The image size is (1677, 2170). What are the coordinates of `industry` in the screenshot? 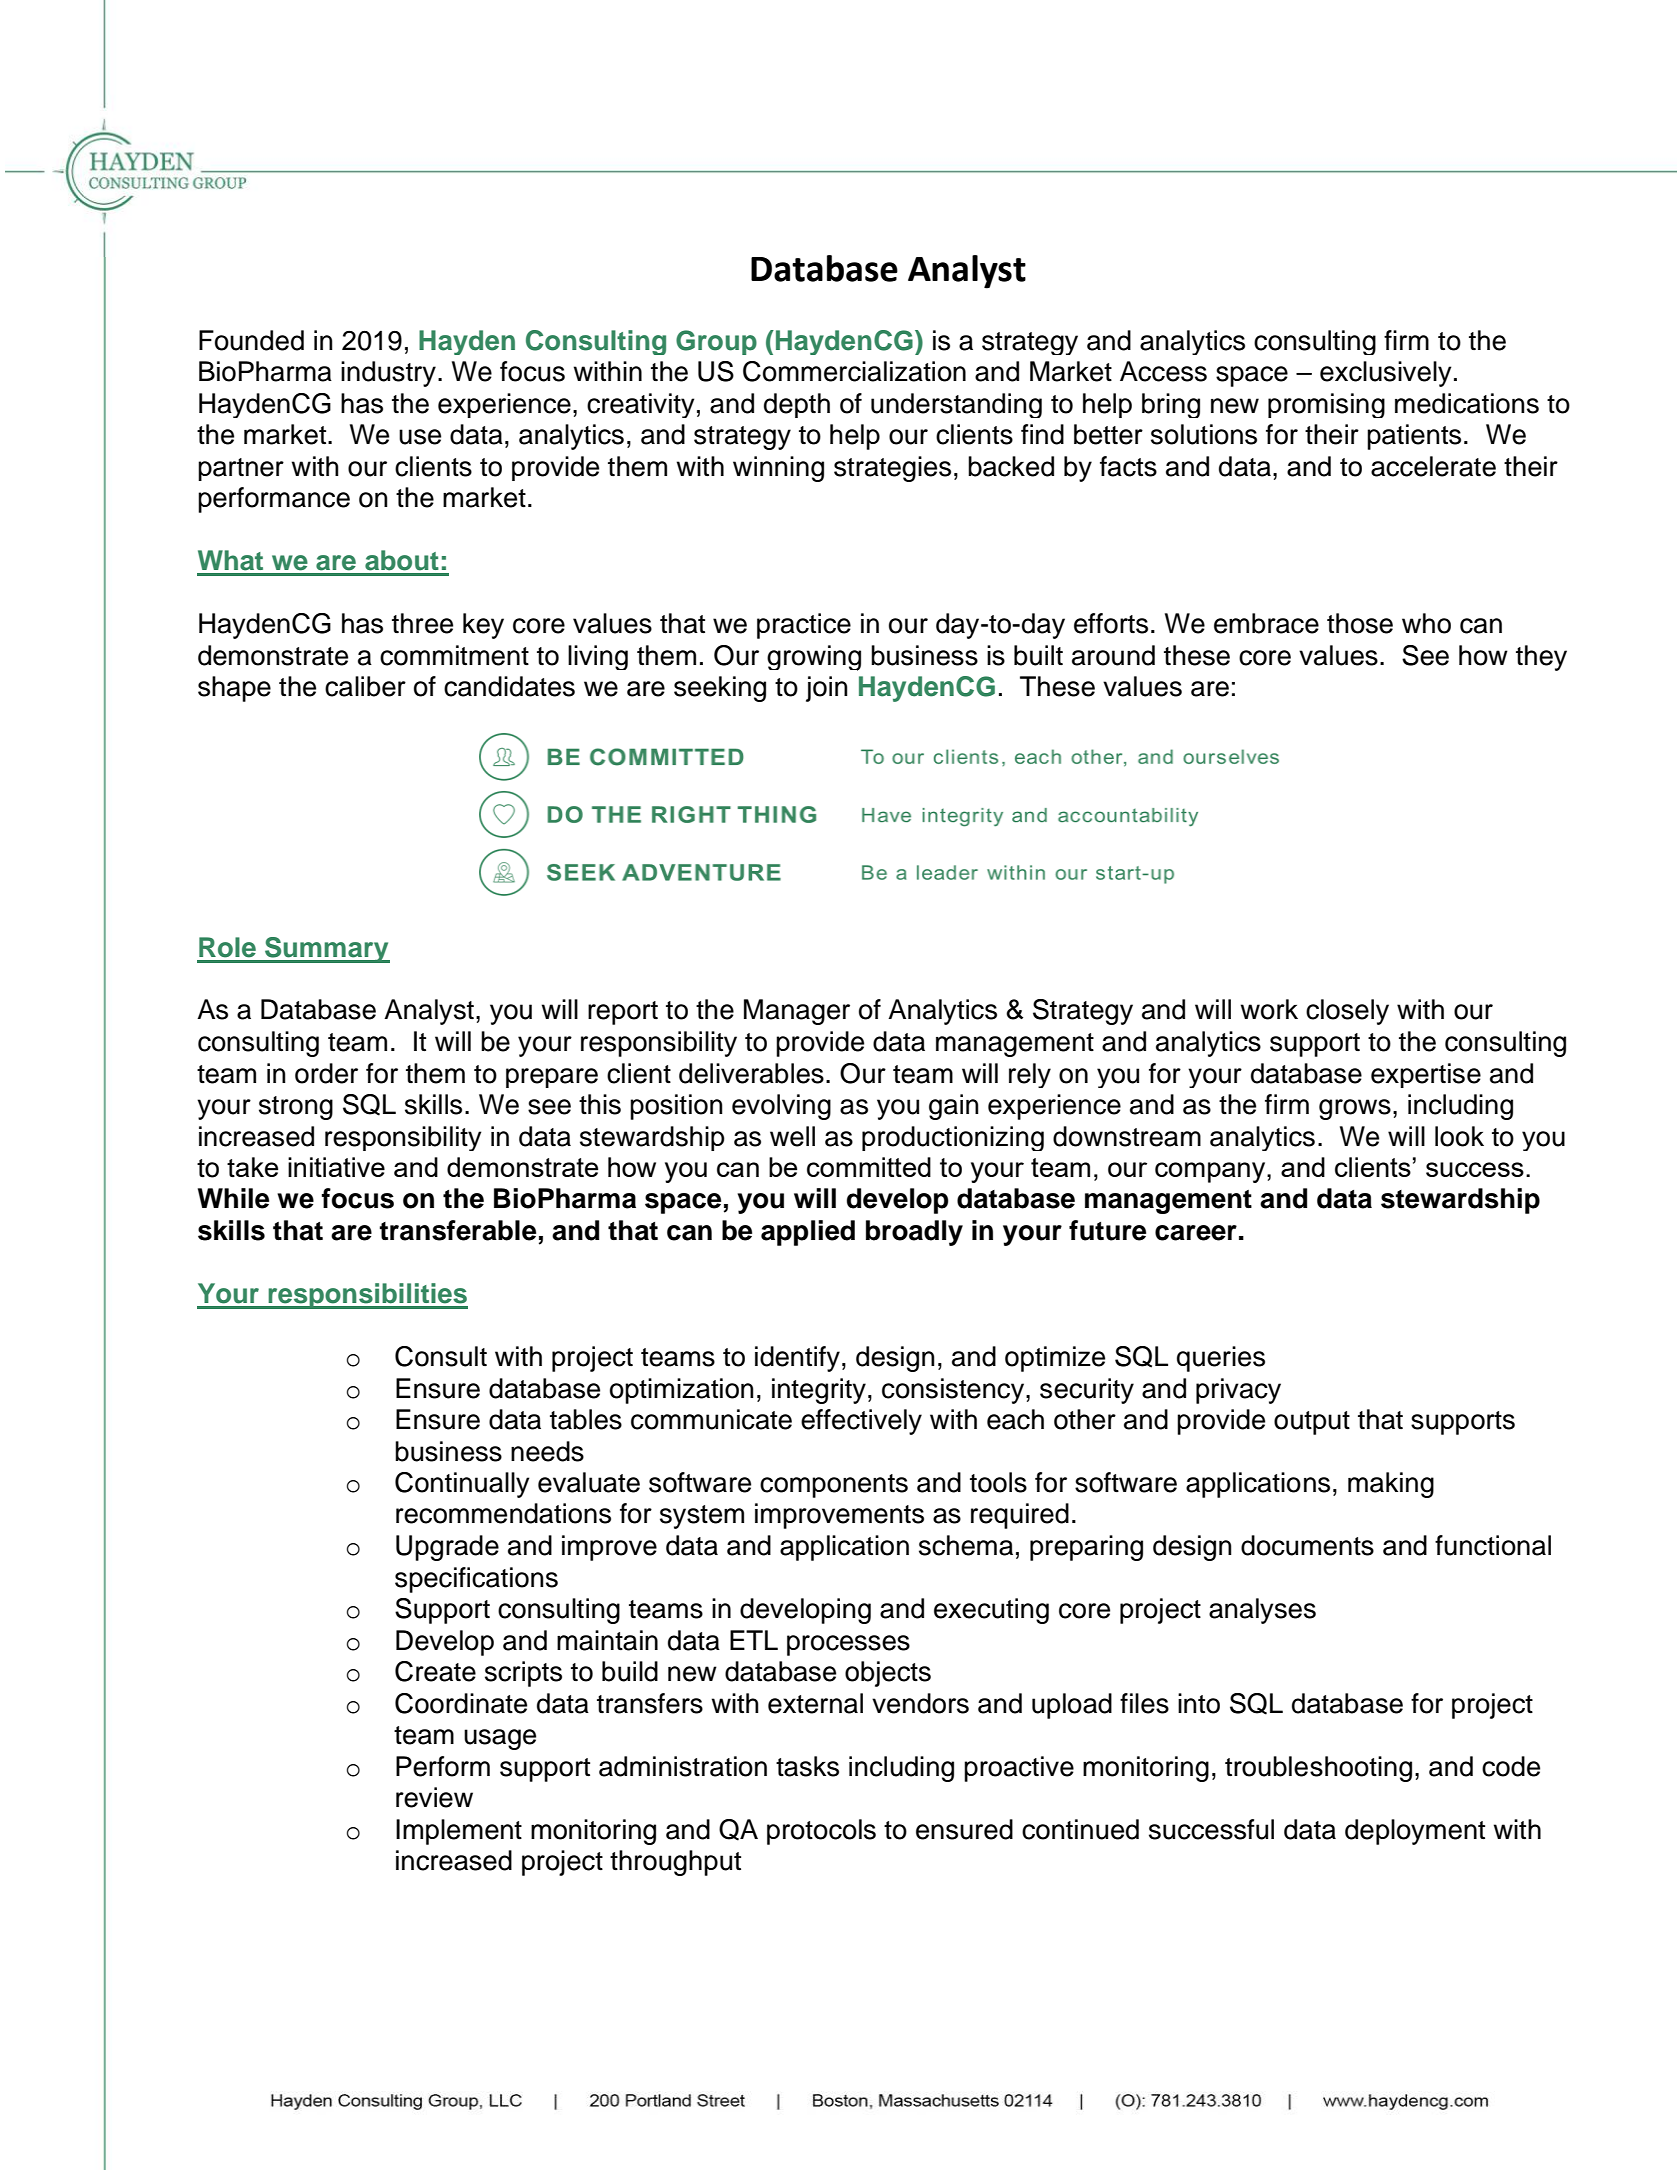 It's located at (388, 374).
